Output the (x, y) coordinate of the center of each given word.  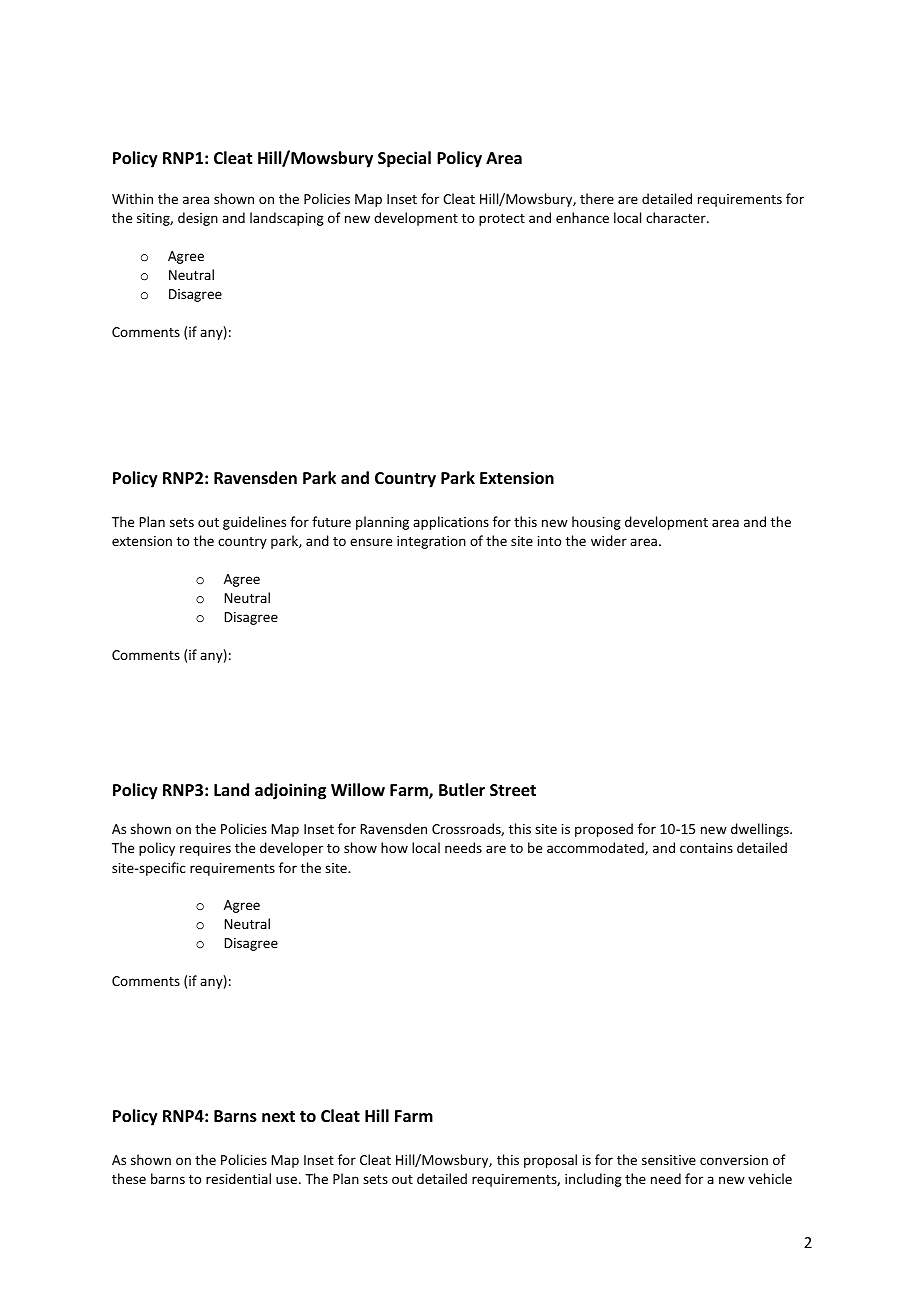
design (198, 219)
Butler (462, 790)
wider (609, 540)
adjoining (290, 791)
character (677, 217)
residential (238, 1178)
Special (404, 159)
